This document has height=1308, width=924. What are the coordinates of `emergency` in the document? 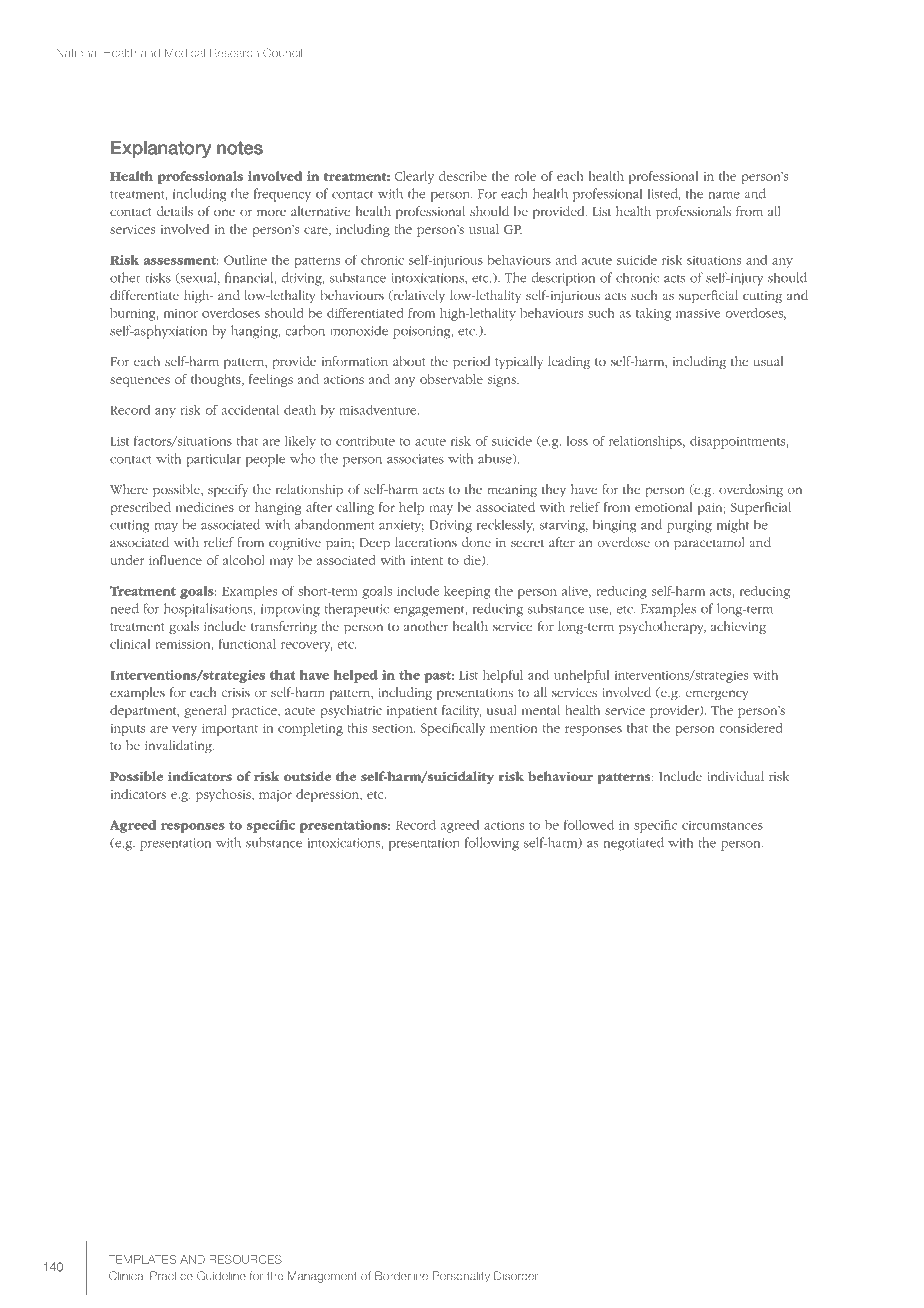 It's located at (716, 695).
